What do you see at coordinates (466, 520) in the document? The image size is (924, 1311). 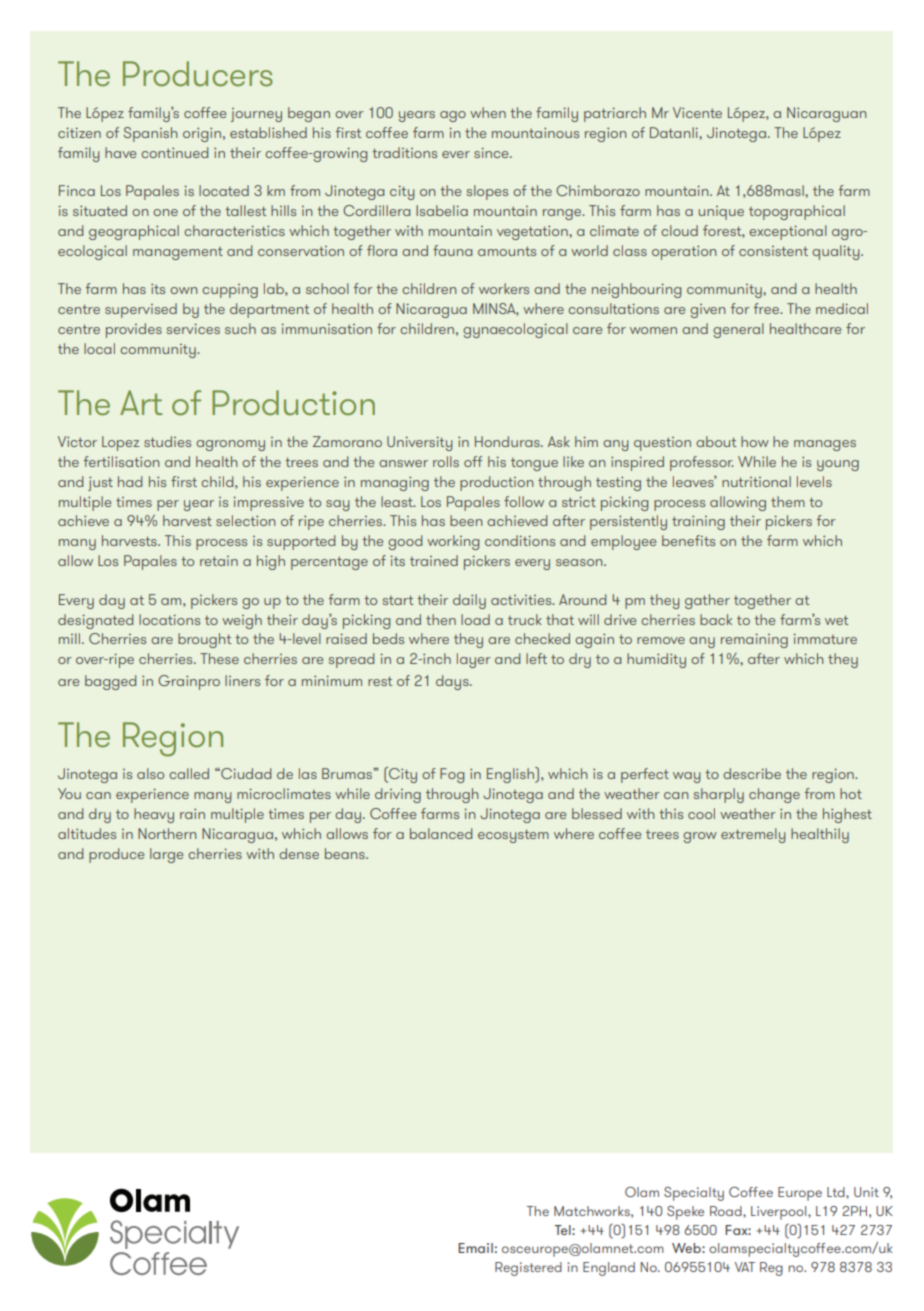 I see `been` at bounding box center [466, 520].
